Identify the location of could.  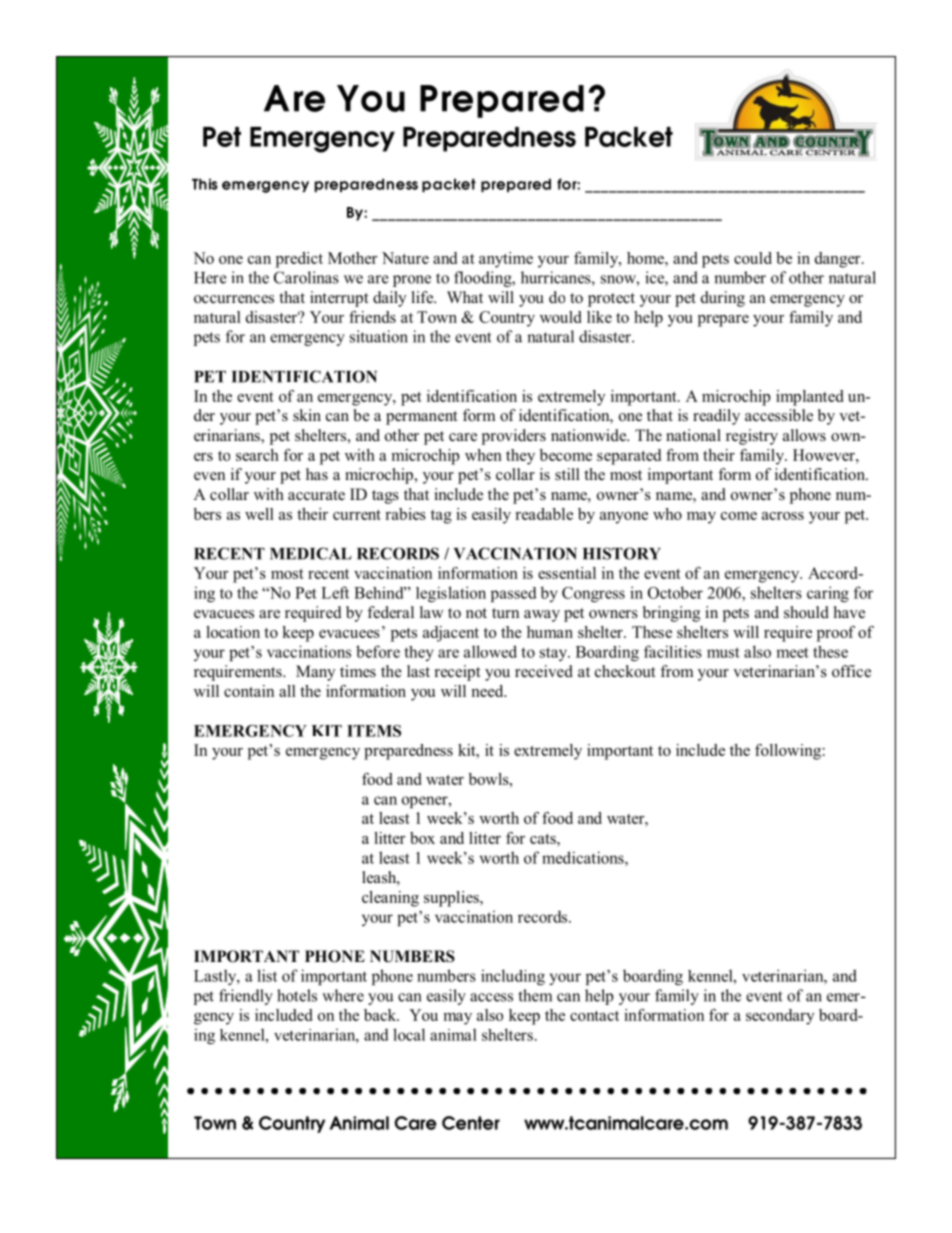
(753, 258).
